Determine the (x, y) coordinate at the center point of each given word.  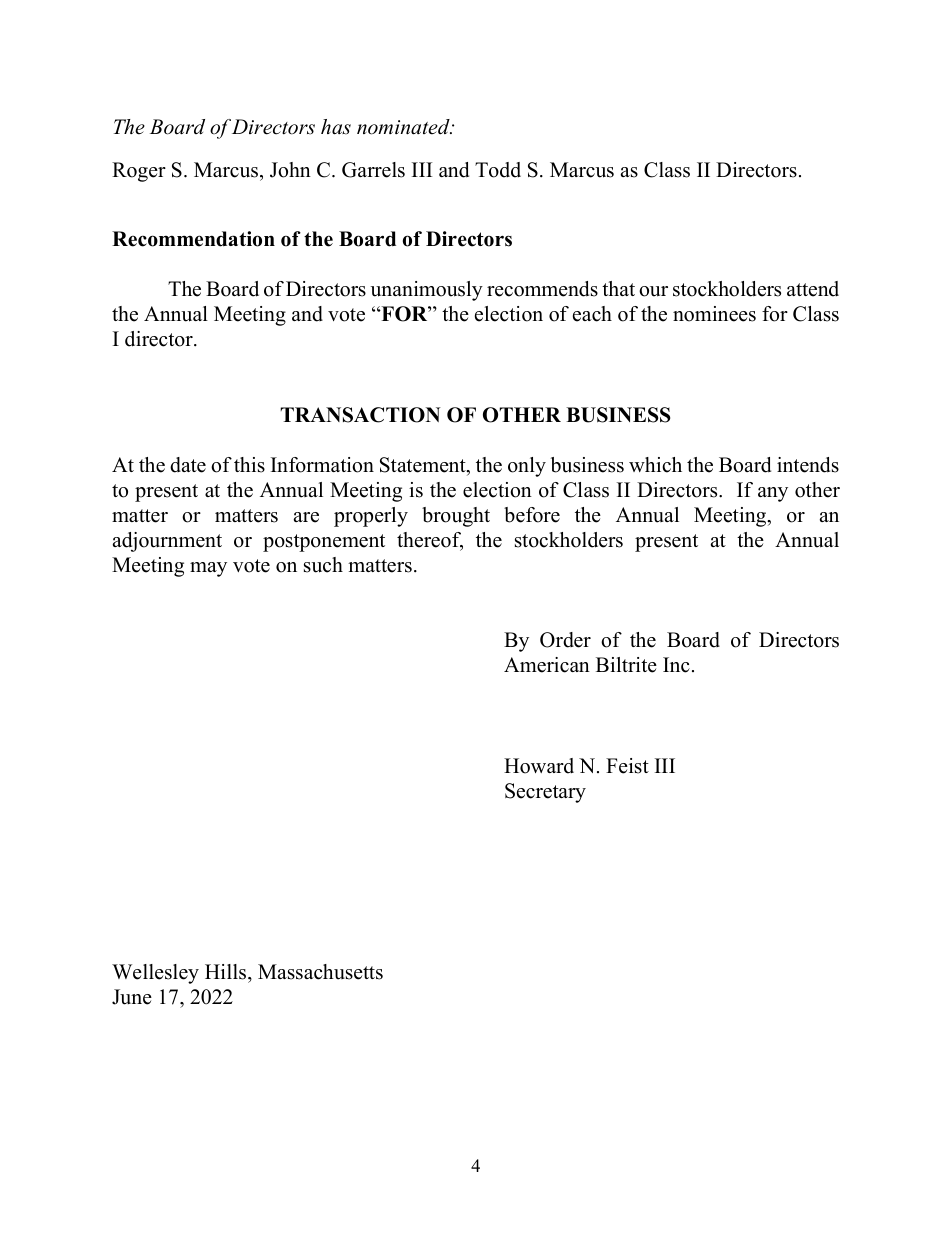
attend (813, 289)
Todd (498, 170)
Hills (227, 972)
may (208, 569)
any (773, 494)
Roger (139, 172)
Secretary (545, 793)
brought (456, 517)
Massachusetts (320, 972)
